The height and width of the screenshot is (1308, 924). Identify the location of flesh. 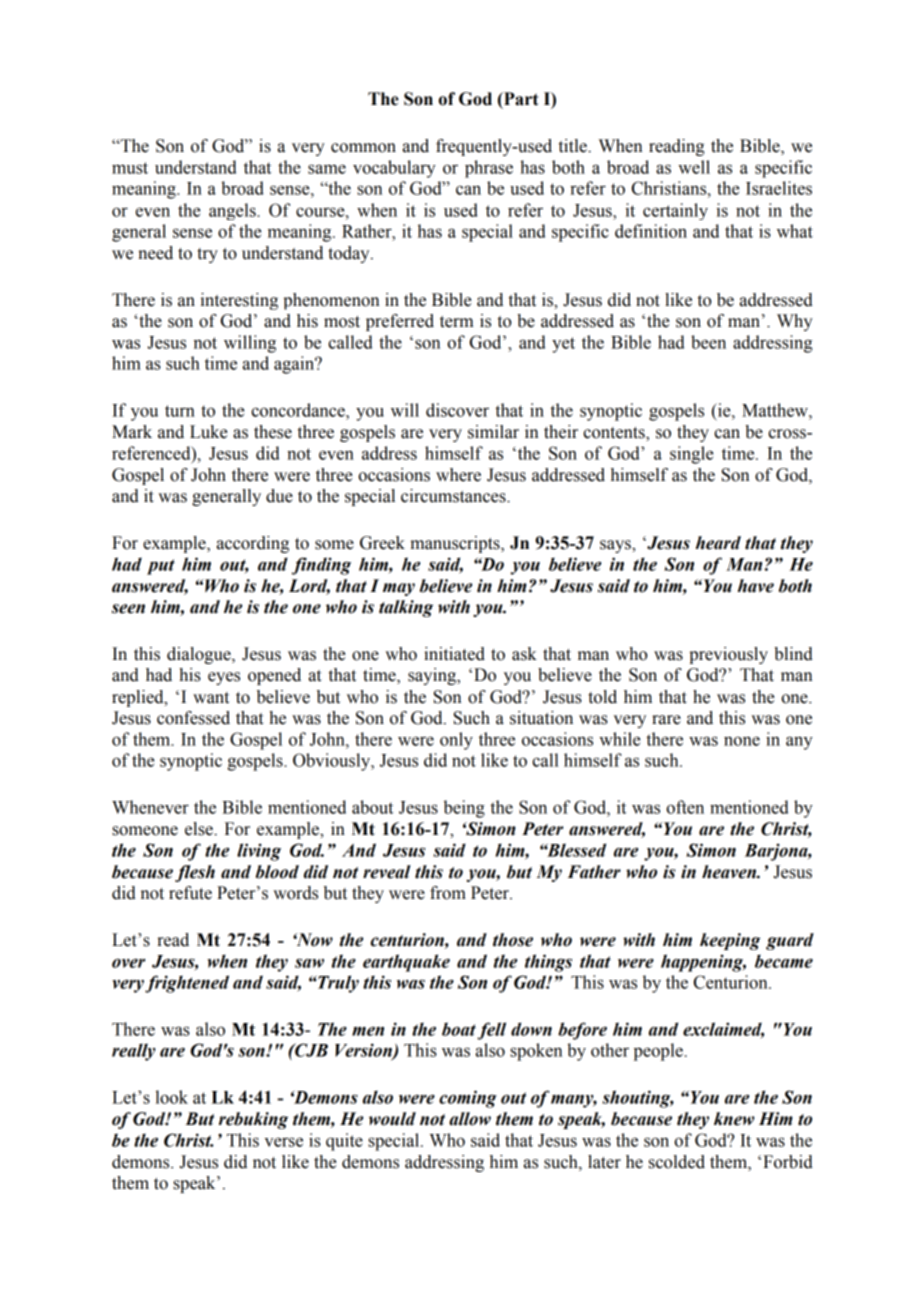
(195, 873).
